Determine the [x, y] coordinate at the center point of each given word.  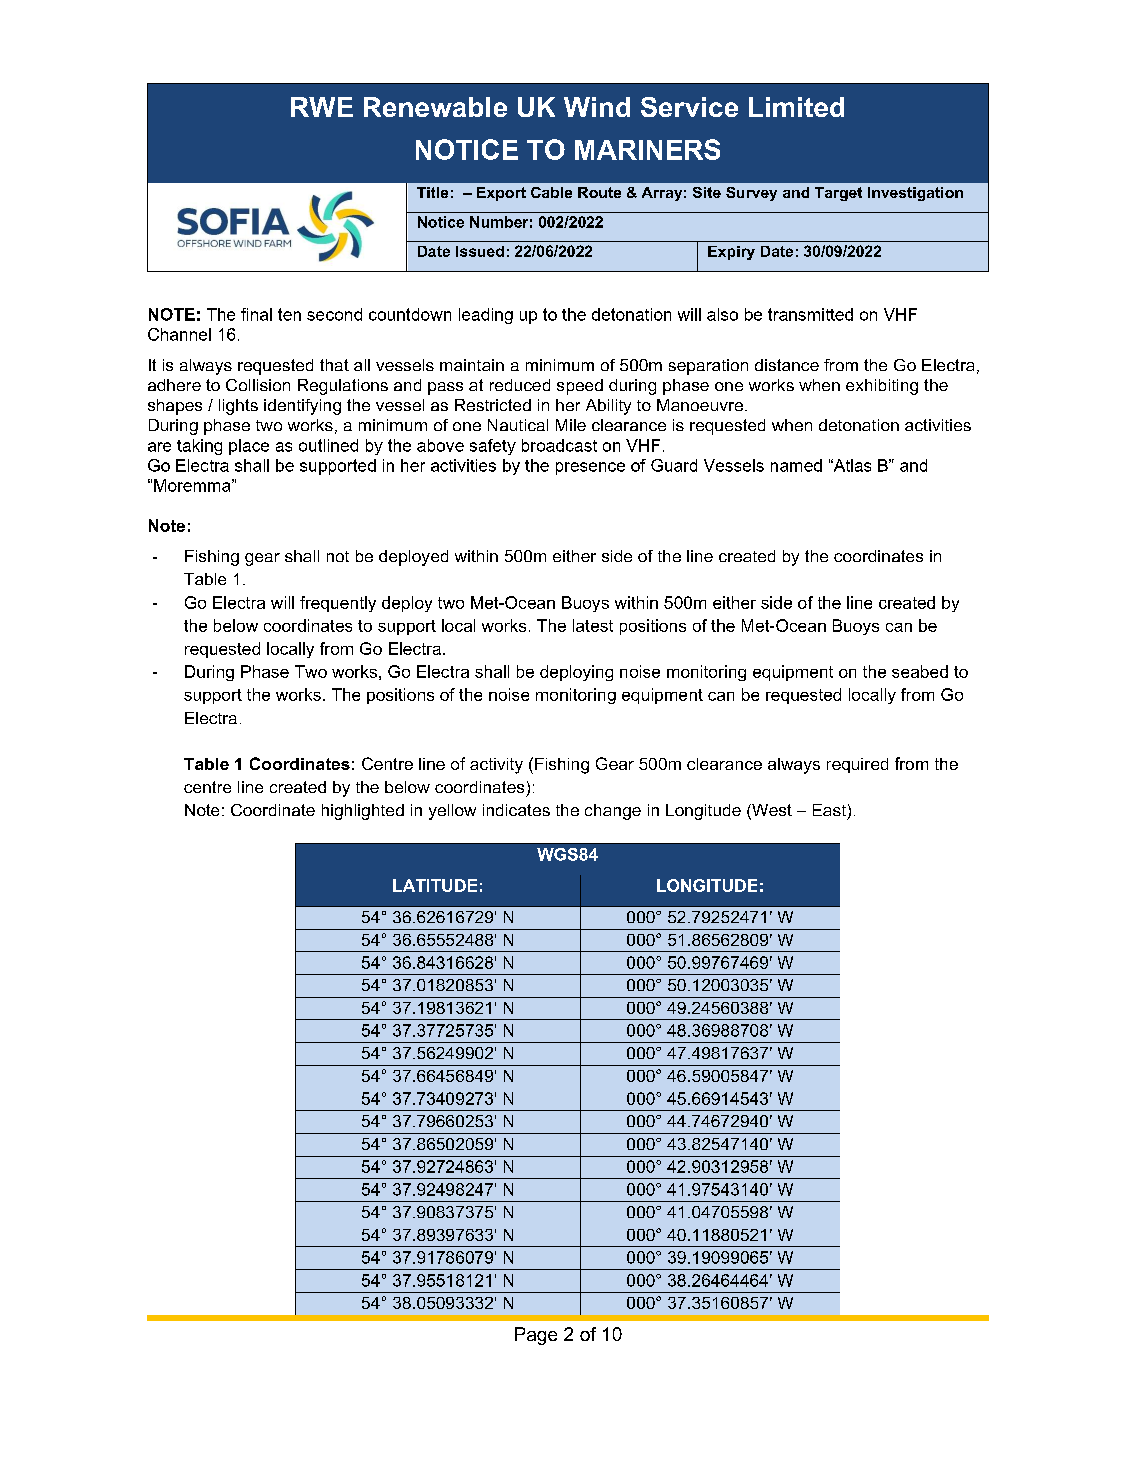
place [249, 447]
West [771, 811]
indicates [516, 810]
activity [496, 766]
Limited [796, 107]
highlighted [363, 812]
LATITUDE [435, 885]
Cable [551, 192]
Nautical [518, 425]
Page [536, 1336]
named [796, 465]
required [857, 765]
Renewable [435, 107]
